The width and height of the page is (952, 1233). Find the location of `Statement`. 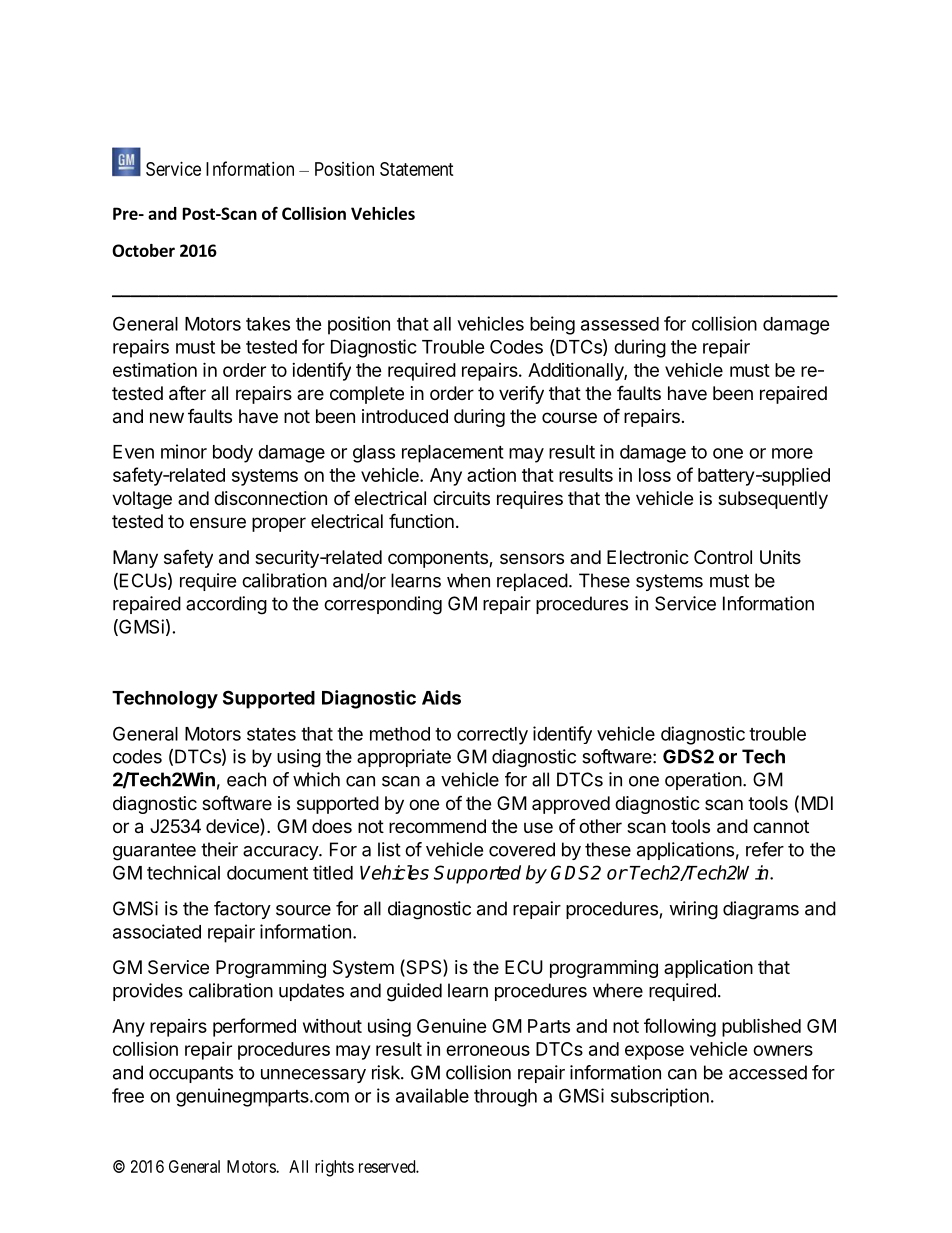

Statement is located at coordinates (417, 169).
